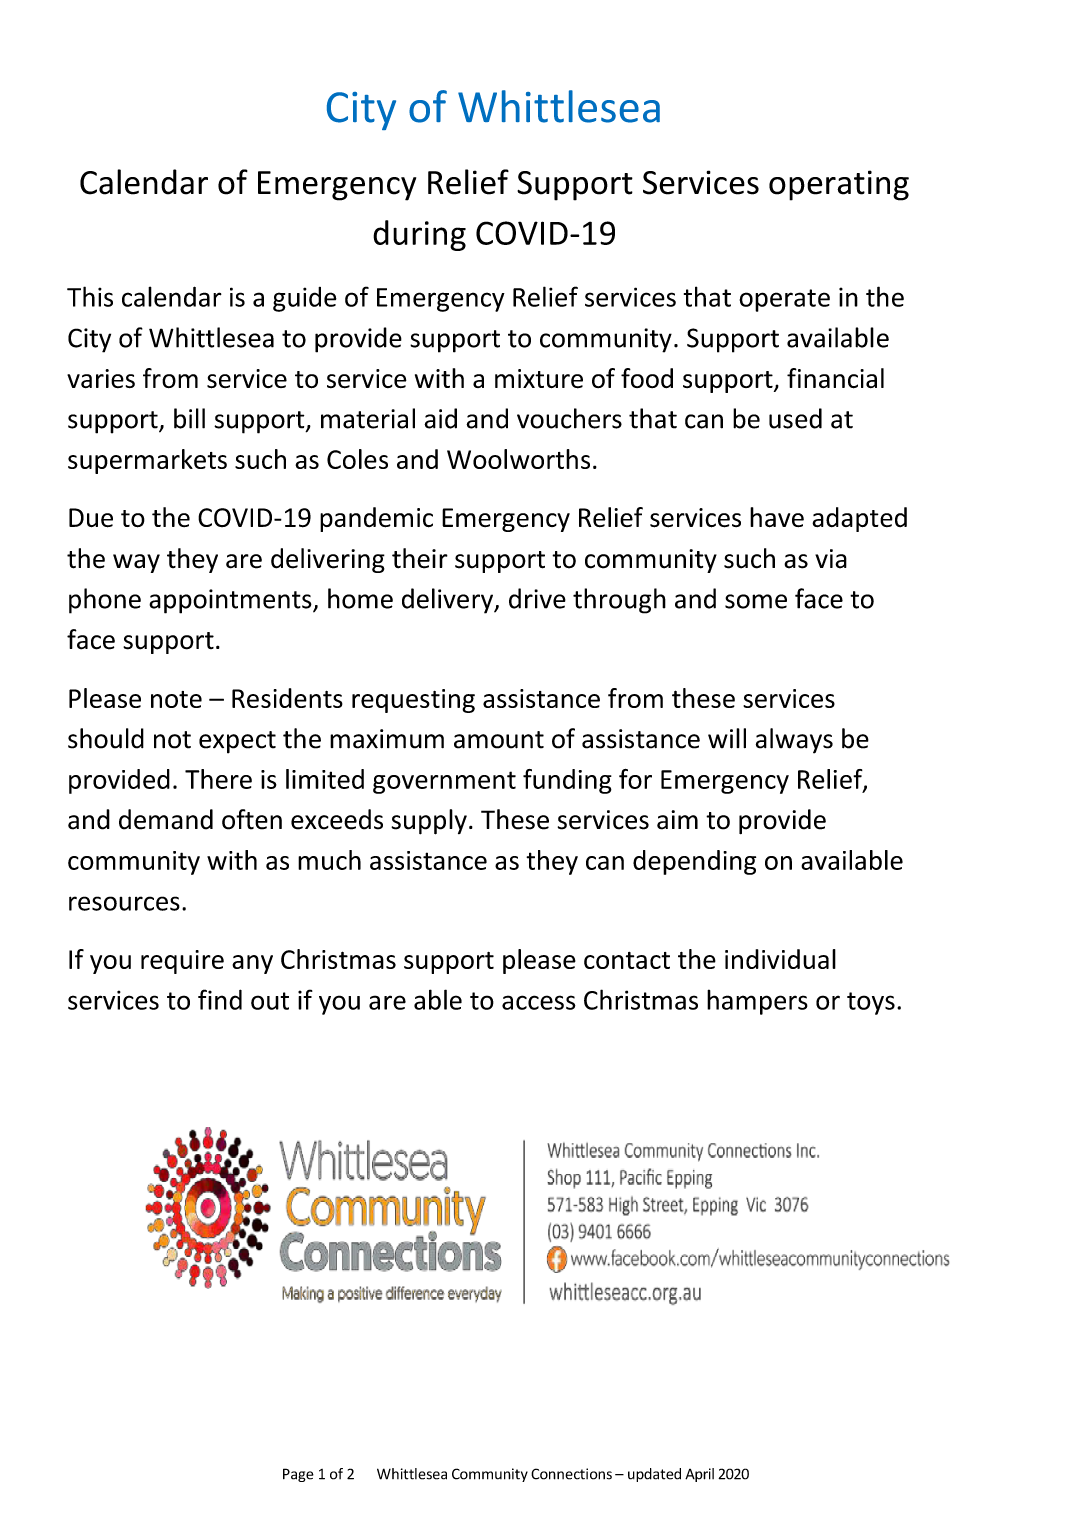 The height and width of the page is (1519, 1073). What do you see at coordinates (839, 185) in the page?
I see `operating` at bounding box center [839, 185].
